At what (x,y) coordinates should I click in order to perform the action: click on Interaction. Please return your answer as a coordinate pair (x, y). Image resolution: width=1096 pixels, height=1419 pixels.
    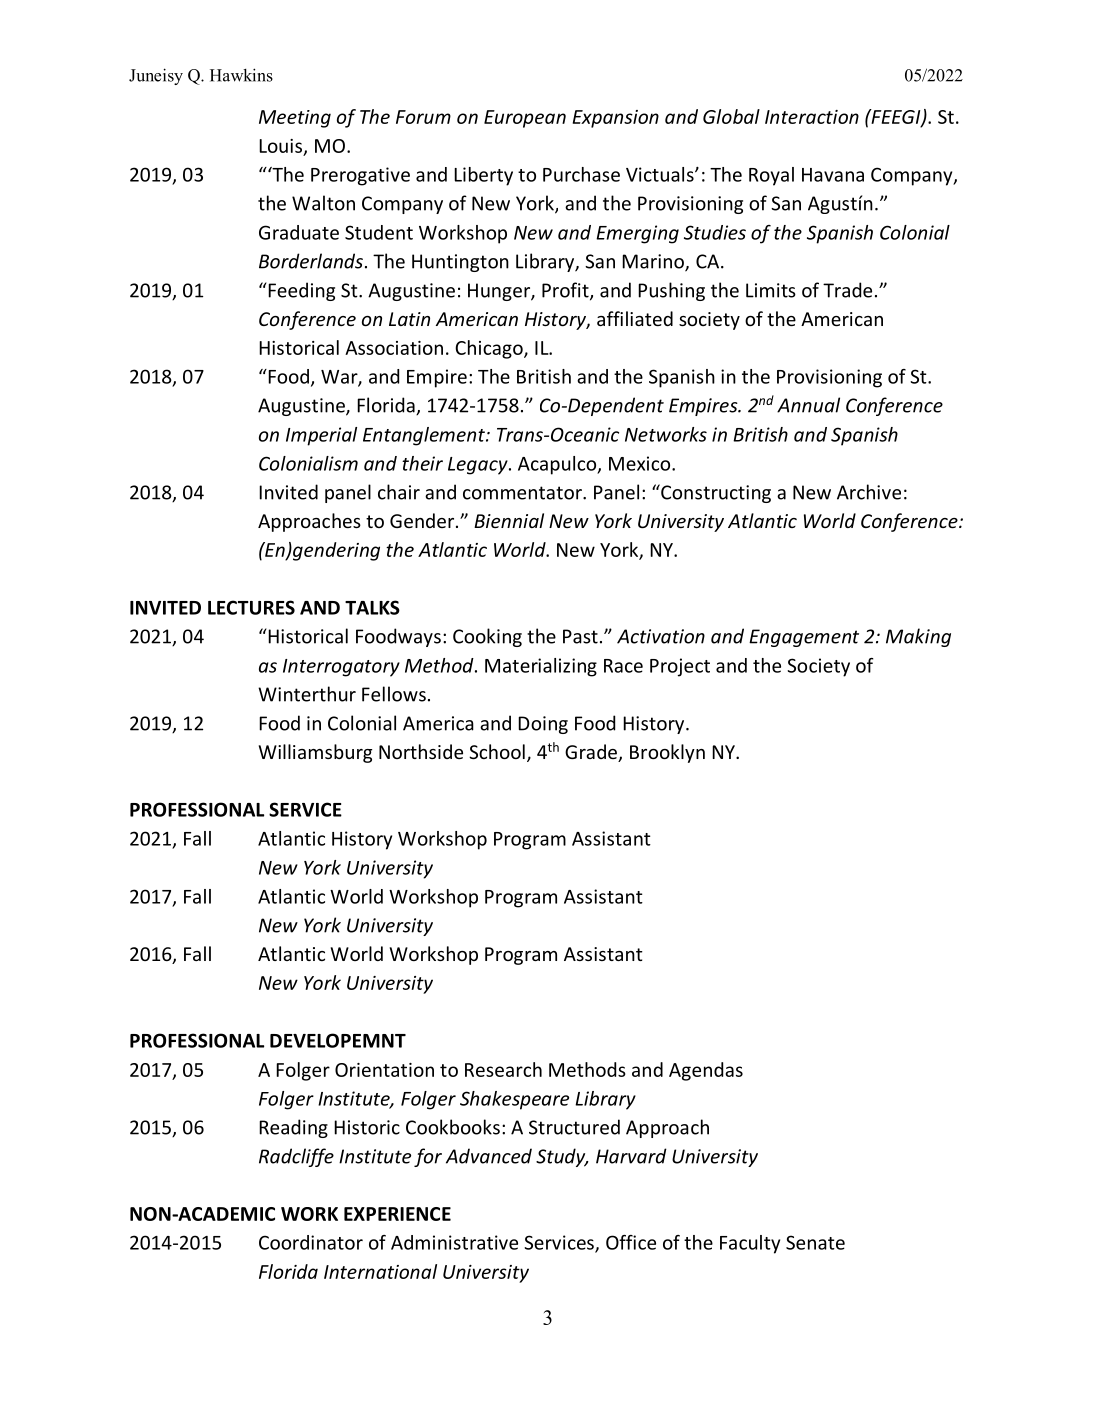
    Looking at the image, I should click on (812, 117).
